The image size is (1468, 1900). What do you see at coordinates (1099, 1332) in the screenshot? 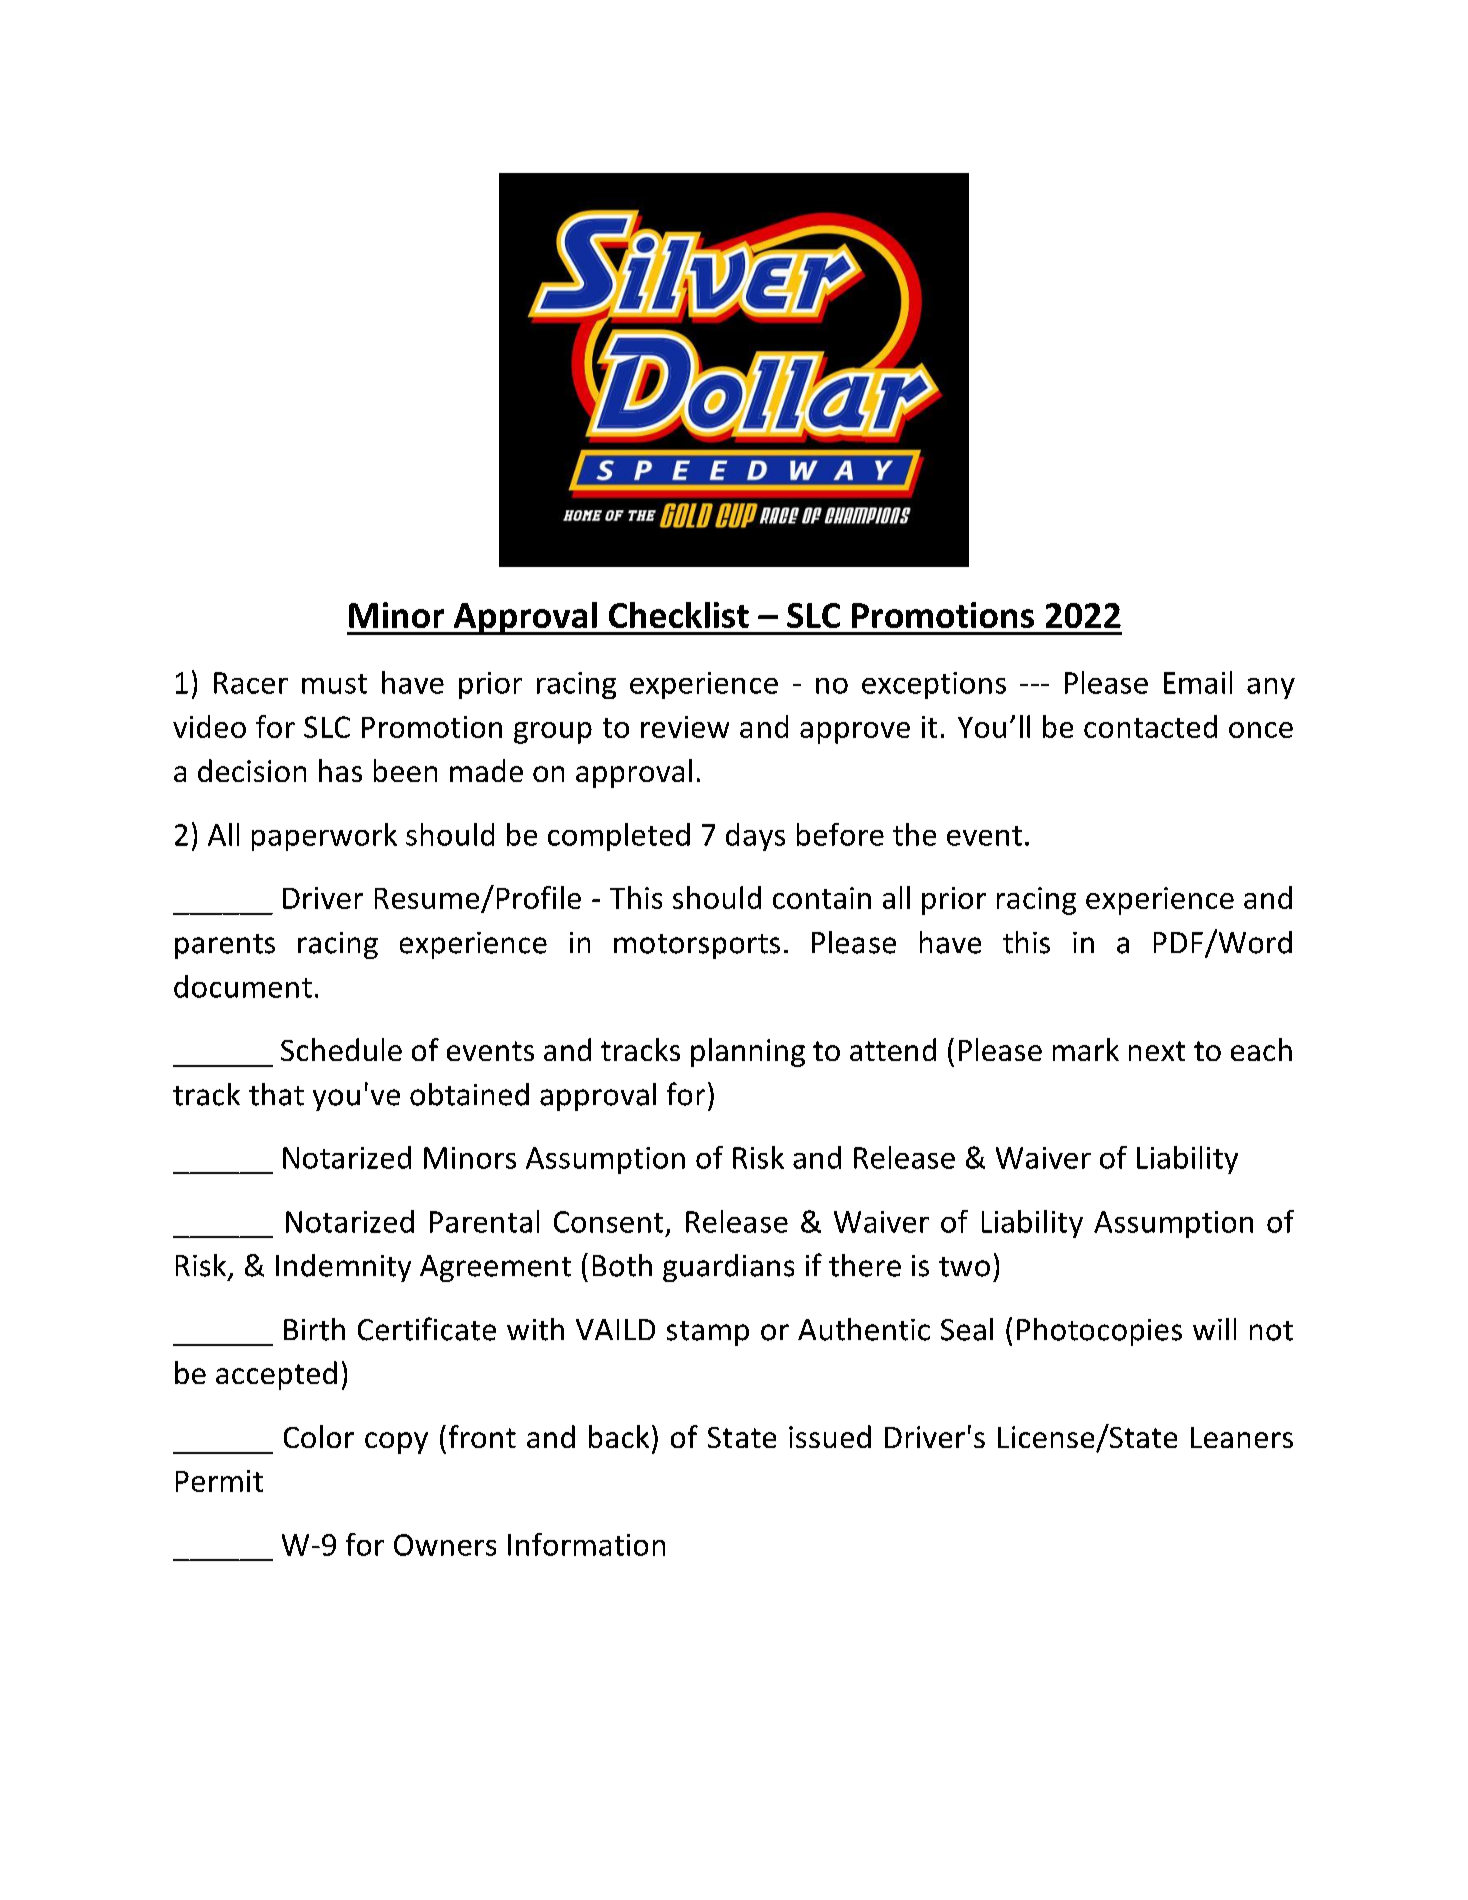
I see `Photocopies` at bounding box center [1099, 1332].
